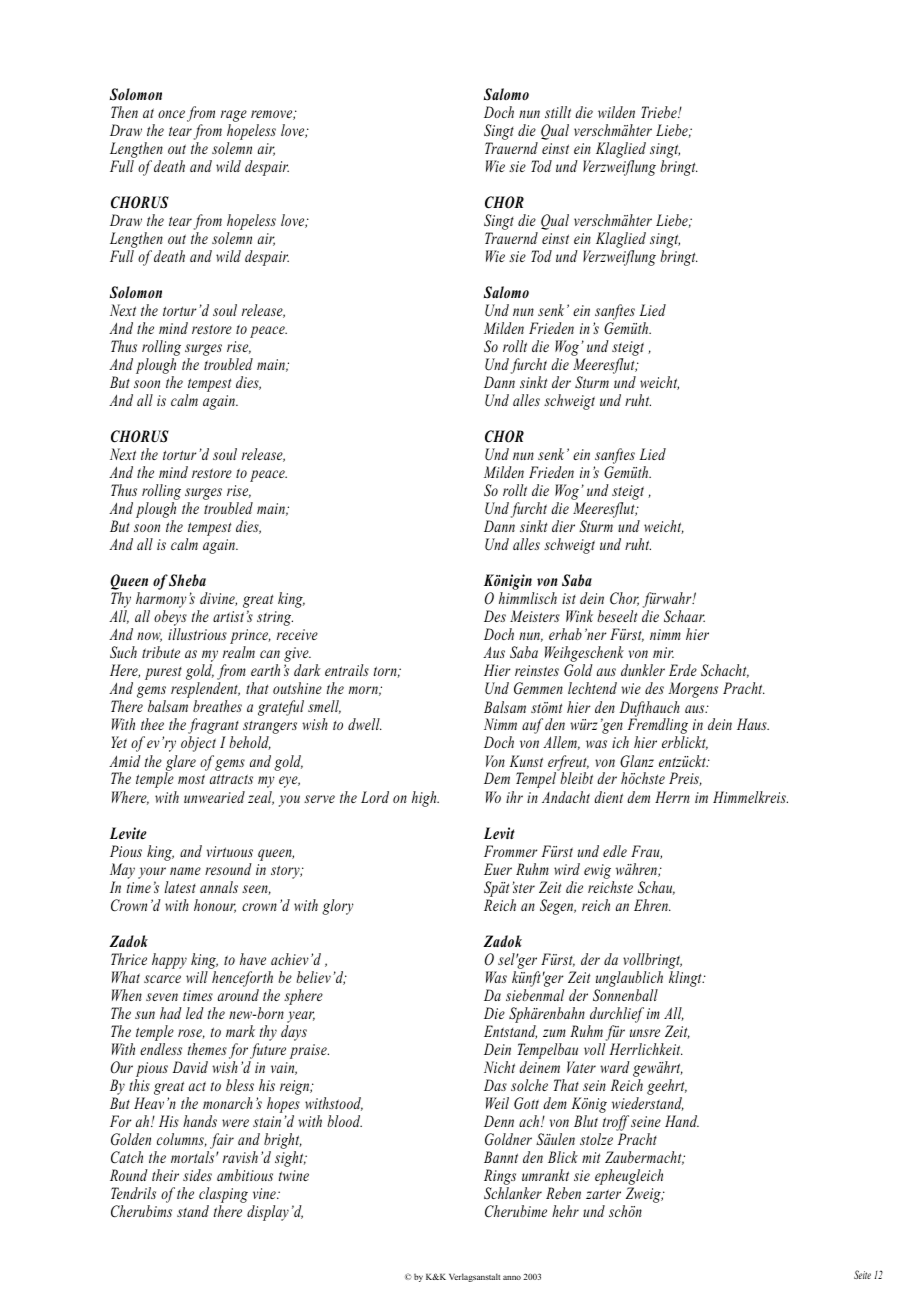 The width and height of the screenshot is (924, 1308). Describe the element at coordinates (205, 691) in the screenshot. I see `resplendent` at that location.
